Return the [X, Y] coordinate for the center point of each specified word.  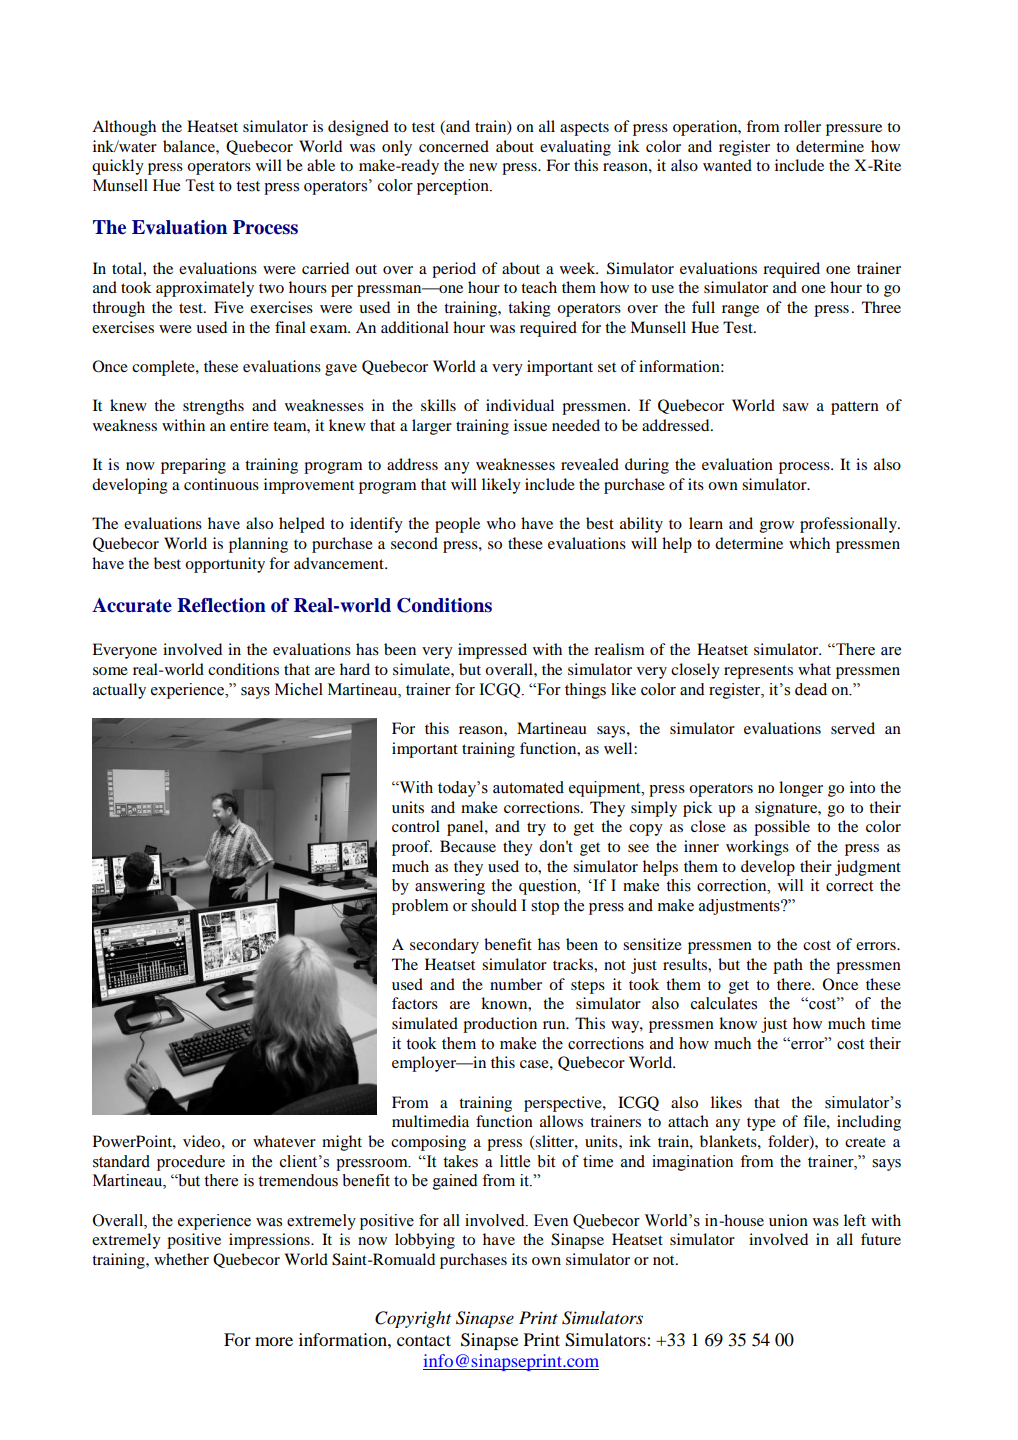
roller [802, 126]
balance [190, 146]
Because [468, 846]
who [501, 523]
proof [412, 848]
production [500, 1025]
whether [181, 1259]
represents [758, 672]
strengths [213, 407]
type [761, 1124]
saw [796, 407]
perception [454, 187]
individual [520, 405]
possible [782, 828]
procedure [191, 1163]
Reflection [221, 605]
